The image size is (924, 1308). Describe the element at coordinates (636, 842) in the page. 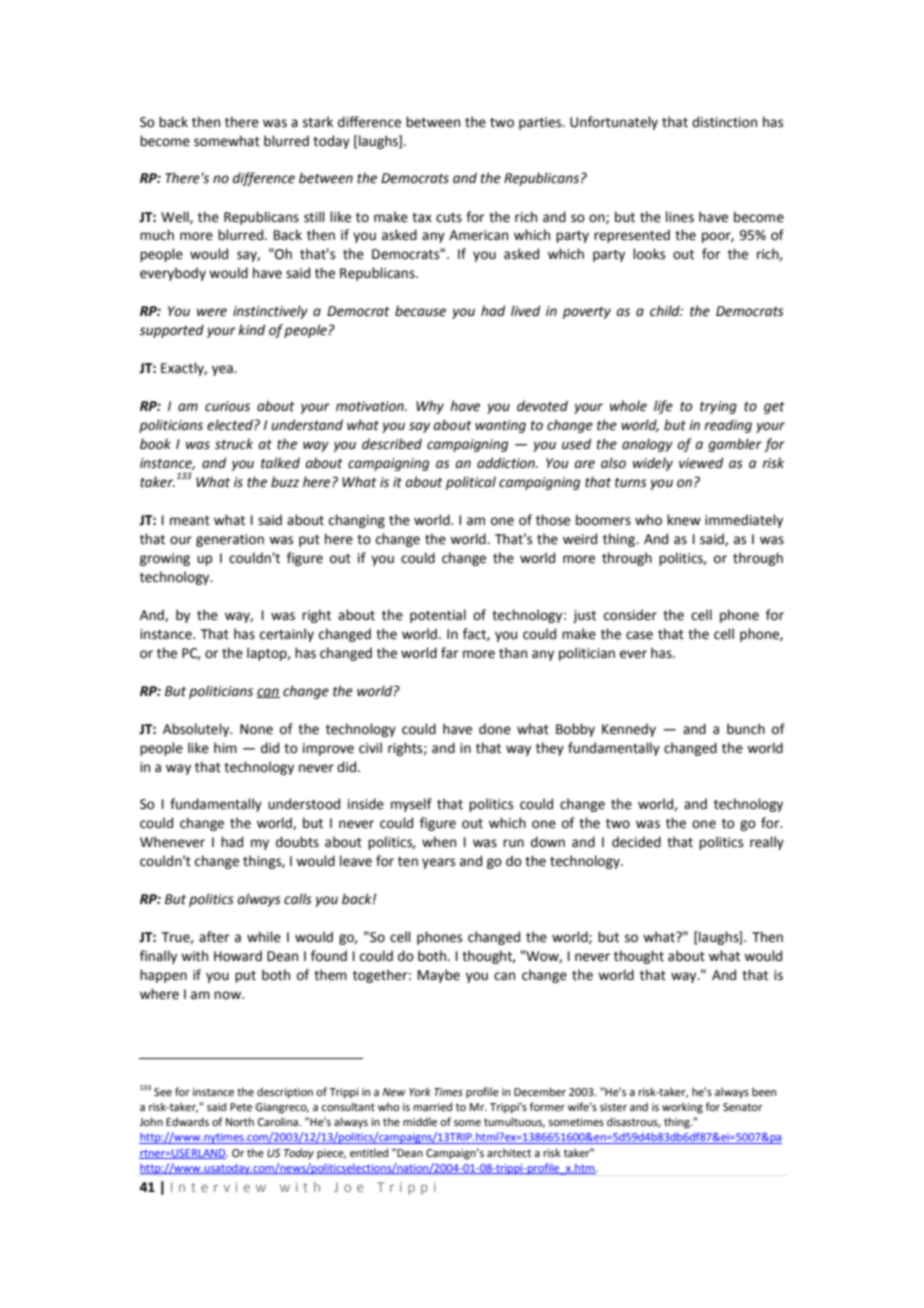

I see `decided` at that location.
